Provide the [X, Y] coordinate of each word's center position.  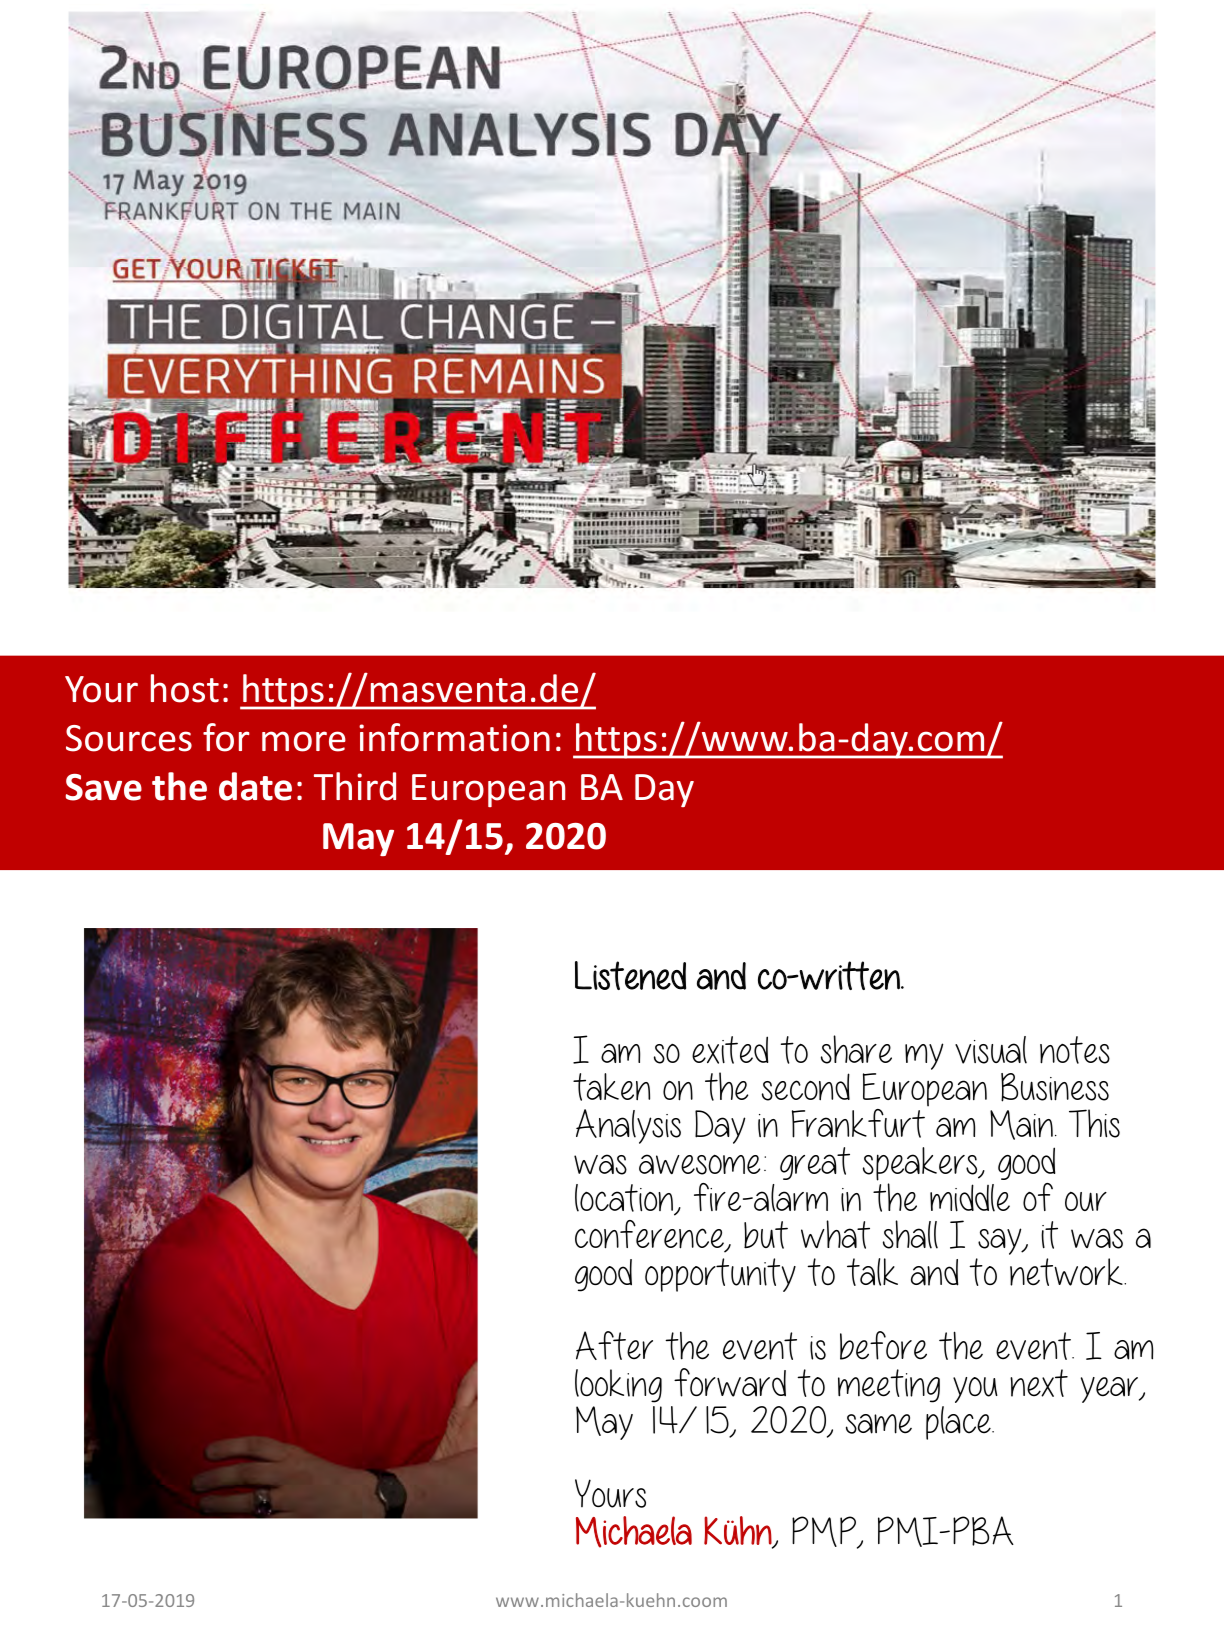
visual [991, 1050]
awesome [699, 1164]
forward [730, 1382]
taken [611, 1087]
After [614, 1345]
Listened [630, 975]
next [1039, 1383]
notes [1075, 1050]
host [185, 688]
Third [355, 786]
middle [970, 1198]
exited [730, 1050]
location [625, 1199]
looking [618, 1386]
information [454, 737]
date [255, 786]
